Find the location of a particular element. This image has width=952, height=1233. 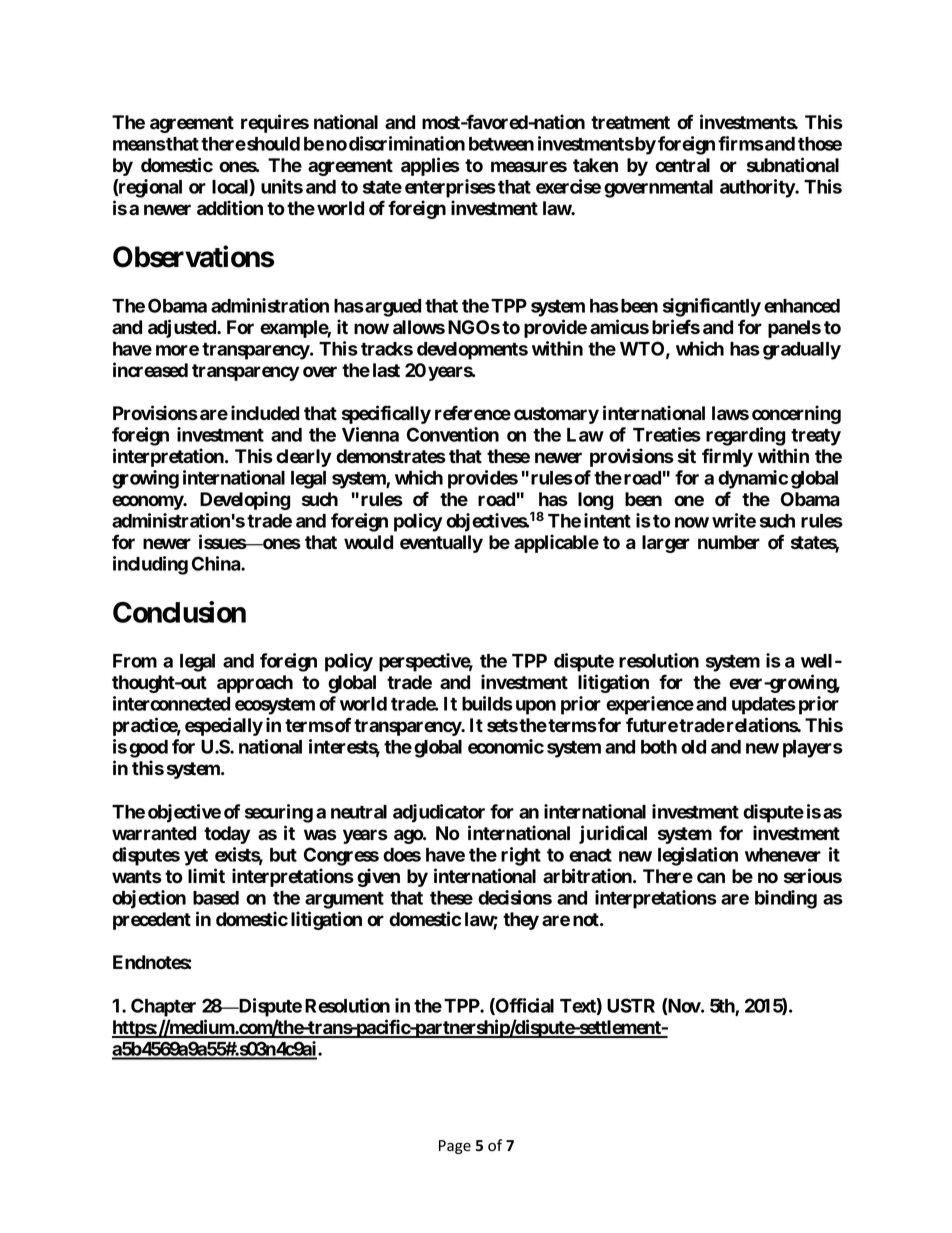

Chapter is located at coordinates (163, 1007).
